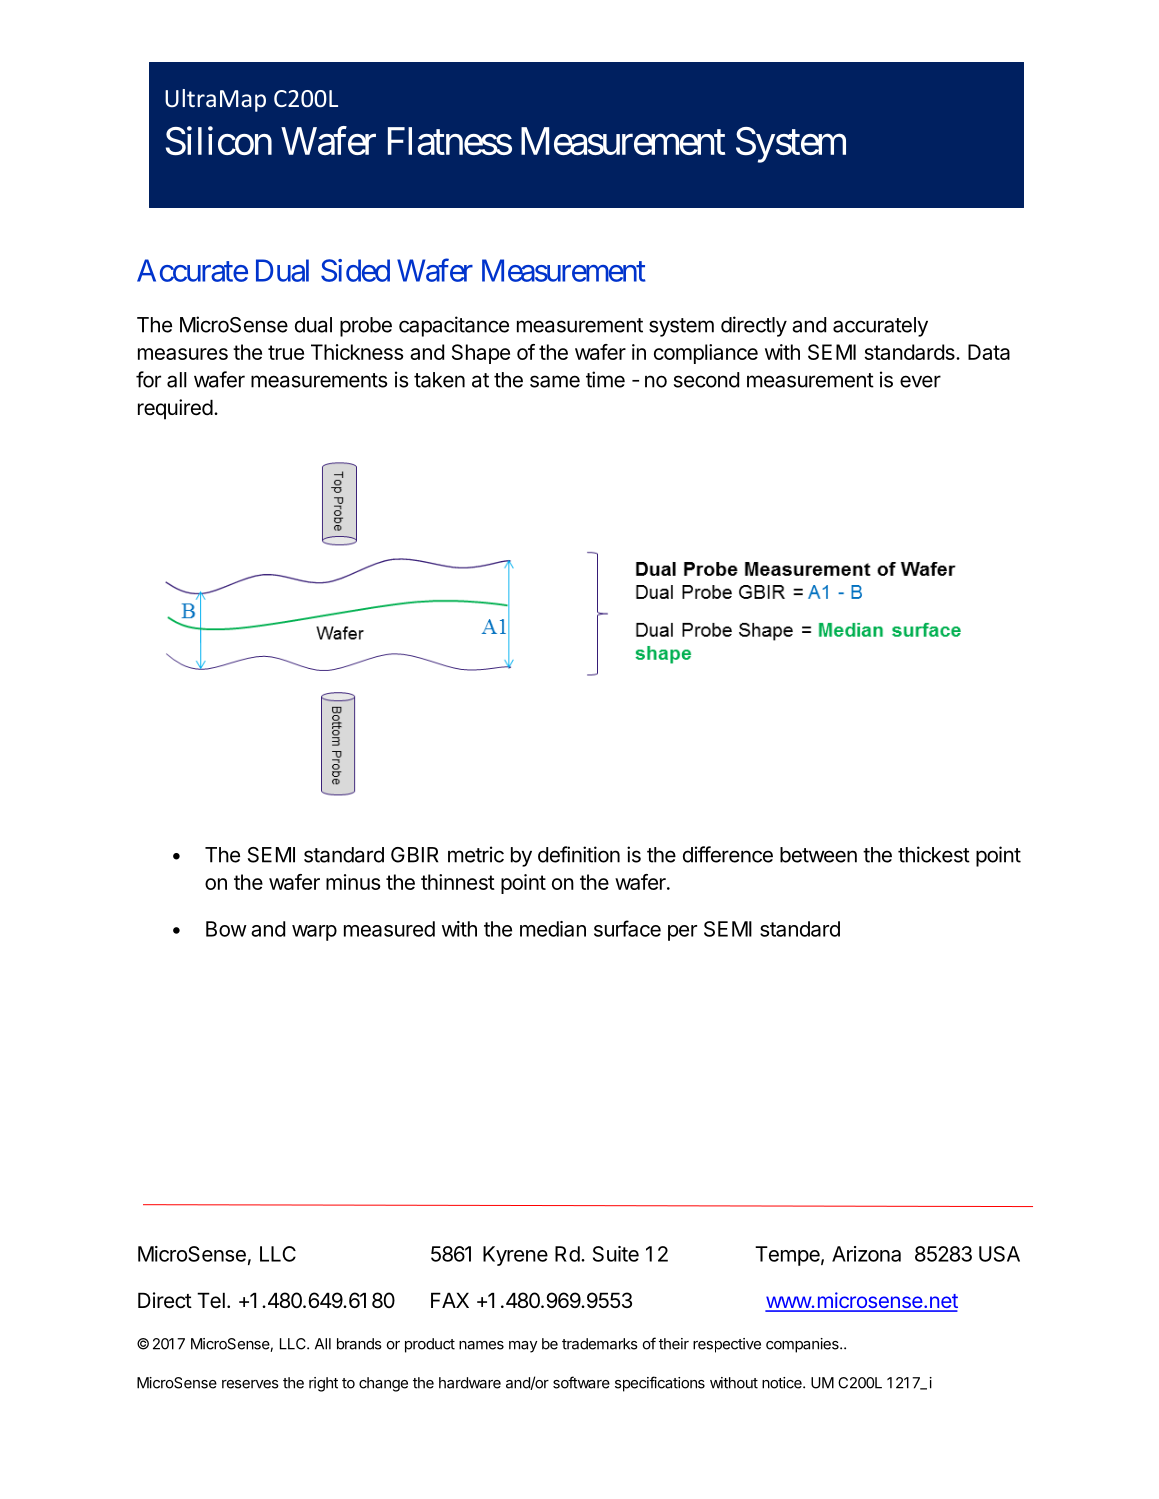 The image size is (1159, 1499). Describe the element at coordinates (579, 854) in the screenshot. I see `definition` at that location.
